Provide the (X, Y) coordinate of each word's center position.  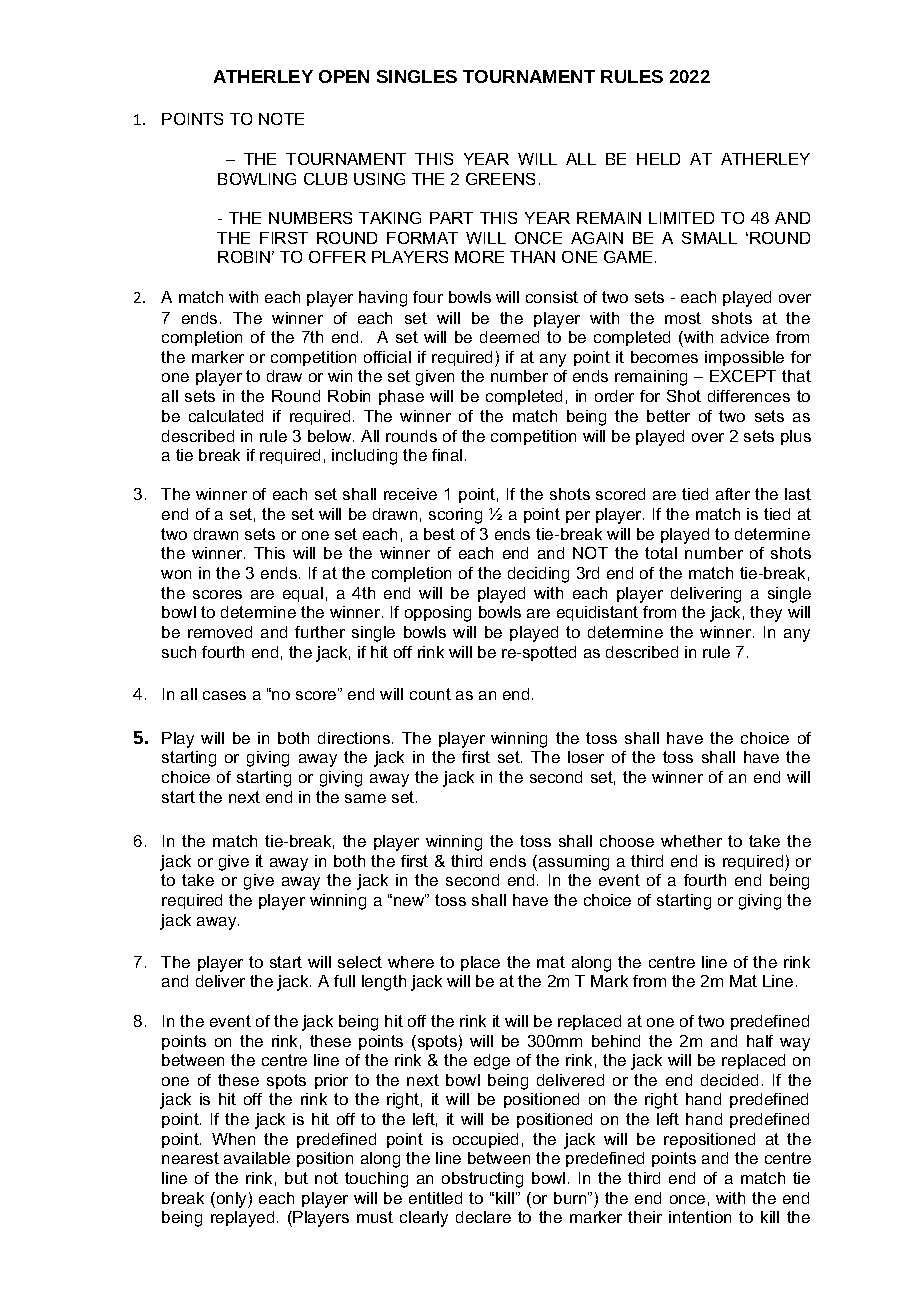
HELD (658, 159)
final (447, 455)
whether (691, 841)
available (257, 1158)
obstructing (482, 1180)
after (733, 494)
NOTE (281, 119)
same (365, 798)
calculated (226, 416)
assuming (572, 863)
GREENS (500, 179)
